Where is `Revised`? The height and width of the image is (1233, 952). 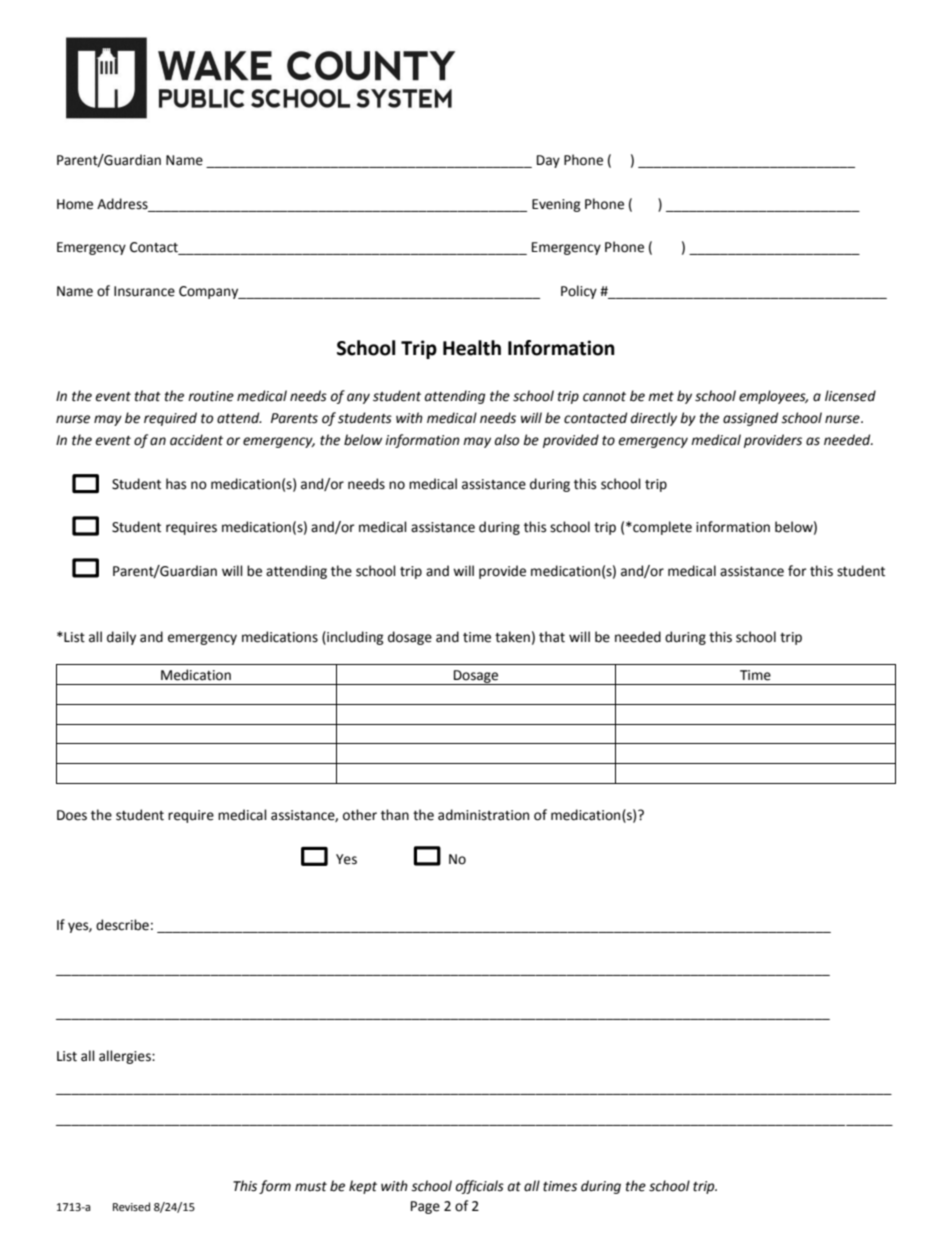
Revised is located at coordinates (131, 1207).
